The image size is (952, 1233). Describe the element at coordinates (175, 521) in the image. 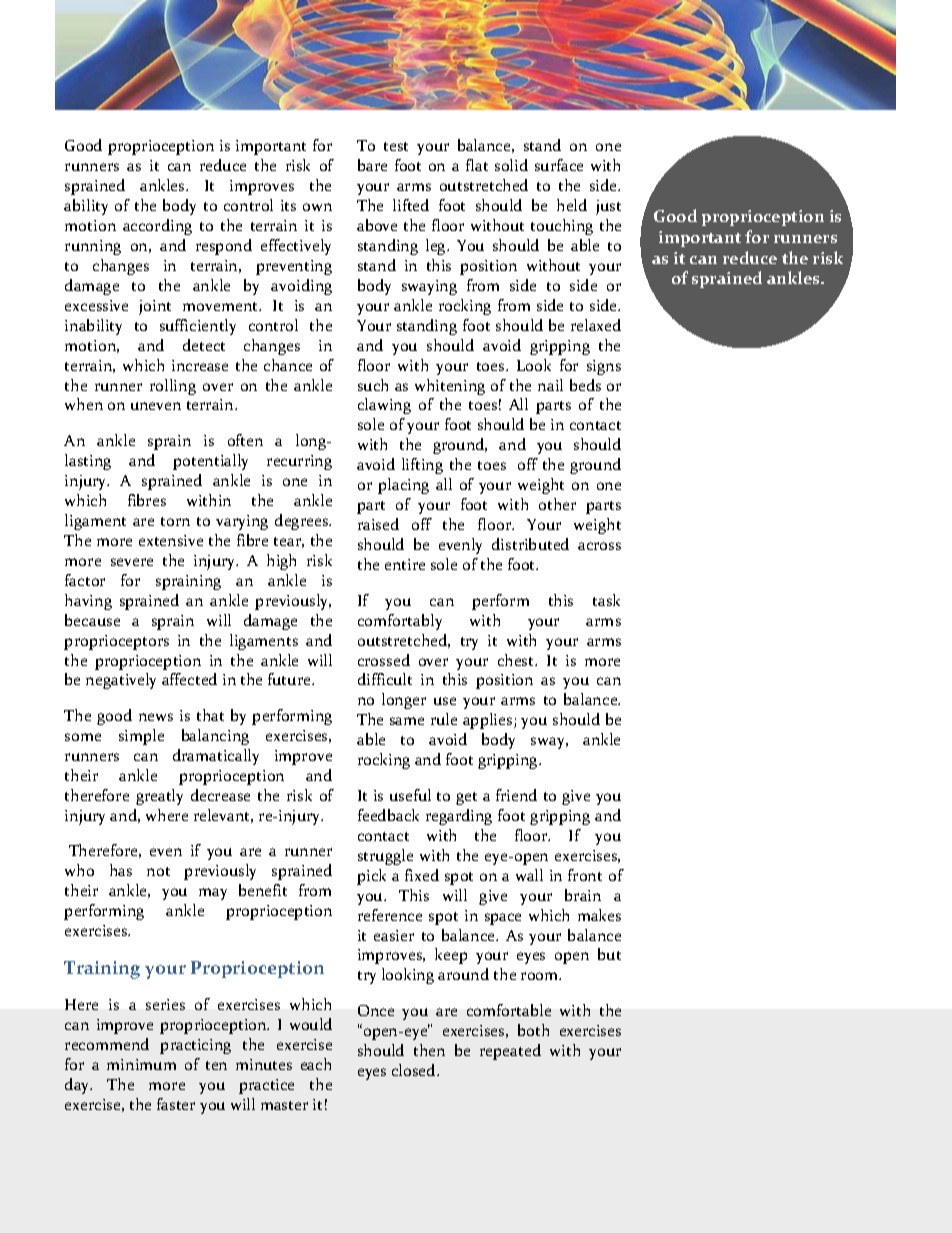

I see `torn` at that location.
